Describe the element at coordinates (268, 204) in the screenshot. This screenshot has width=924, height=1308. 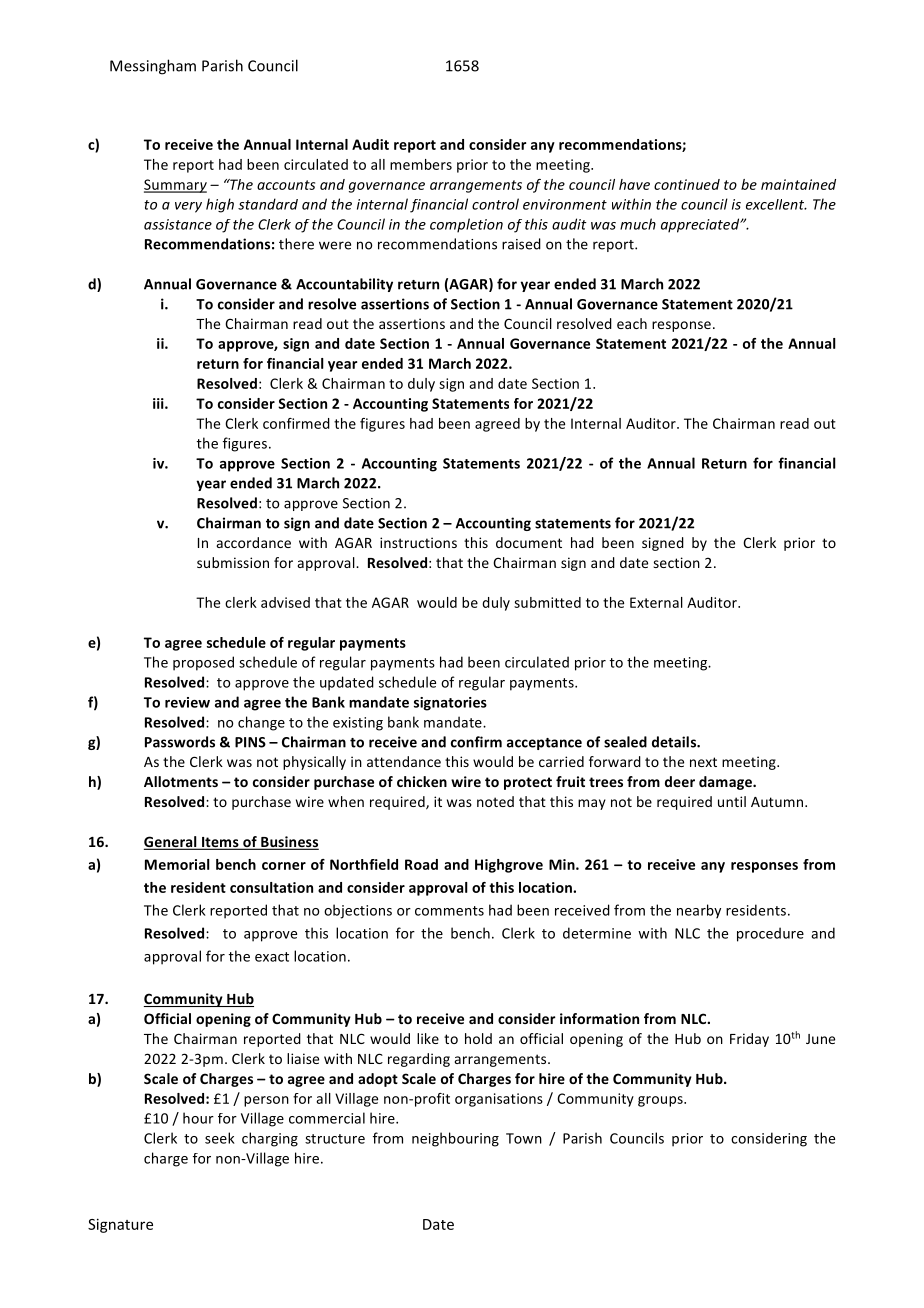
I see `standard` at that location.
